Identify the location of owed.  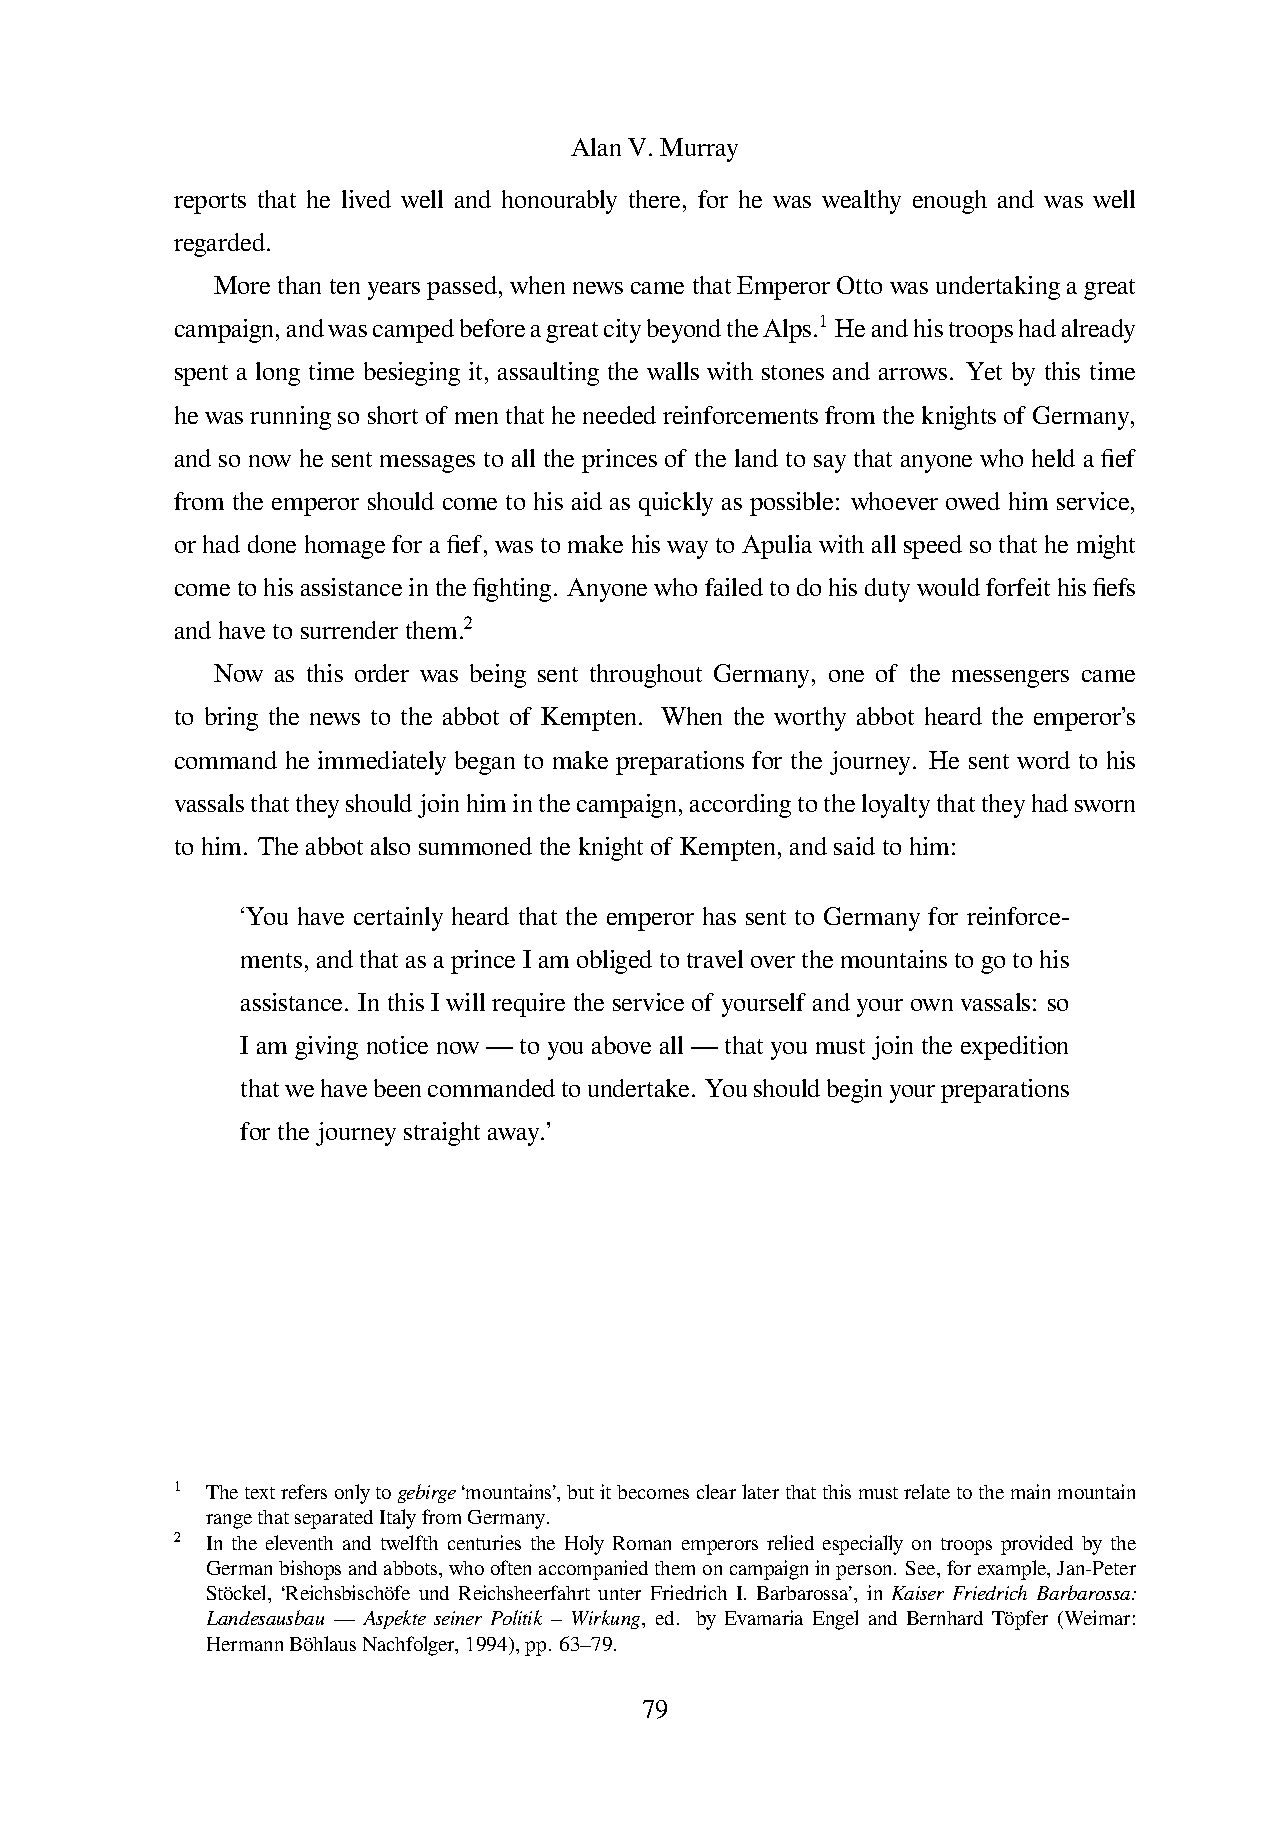
(973, 501).
